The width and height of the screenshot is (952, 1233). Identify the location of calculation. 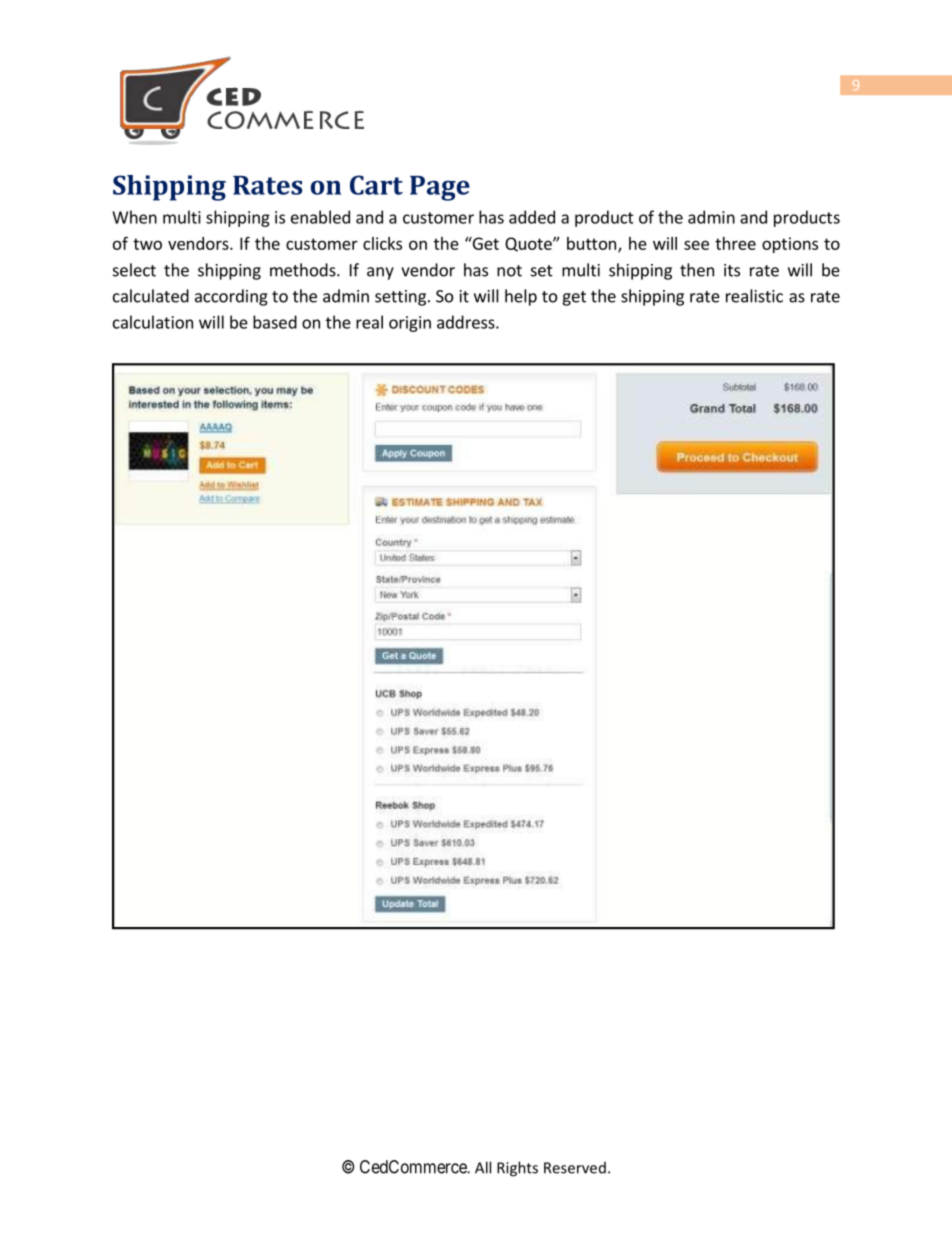
(153, 322).
